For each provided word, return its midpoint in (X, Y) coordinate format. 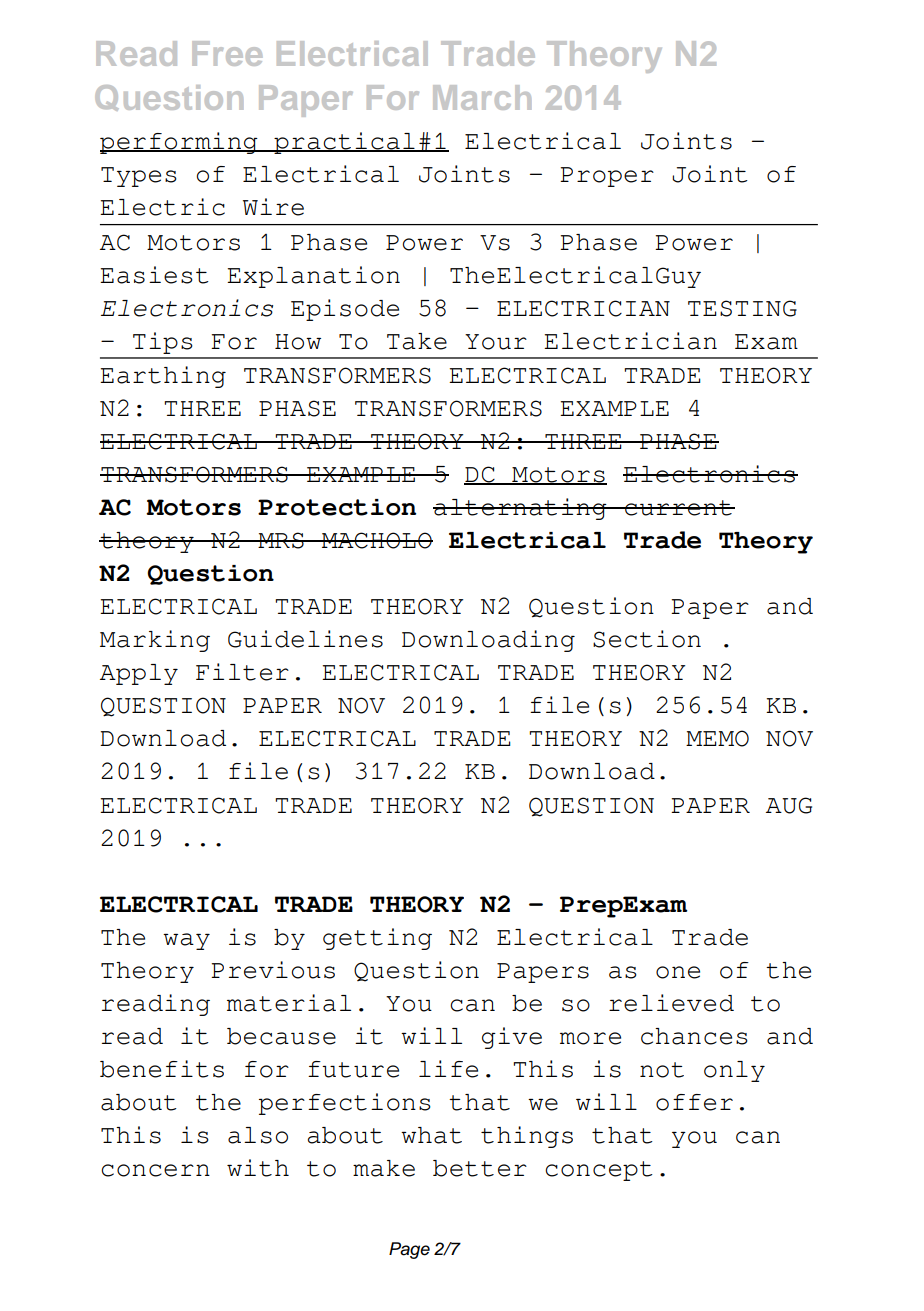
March (482, 97)
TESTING (742, 308)
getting (377, 939)
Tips (163, 343)
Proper (607, 177)
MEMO (717, 738)
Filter (242, 672)
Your (496, 342)
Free (227, 53)
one (678, 972)
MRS (281, 540)
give (512, 1038)
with (258, 1168)
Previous (273, 970)
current (678, 508)
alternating (521, 509)
